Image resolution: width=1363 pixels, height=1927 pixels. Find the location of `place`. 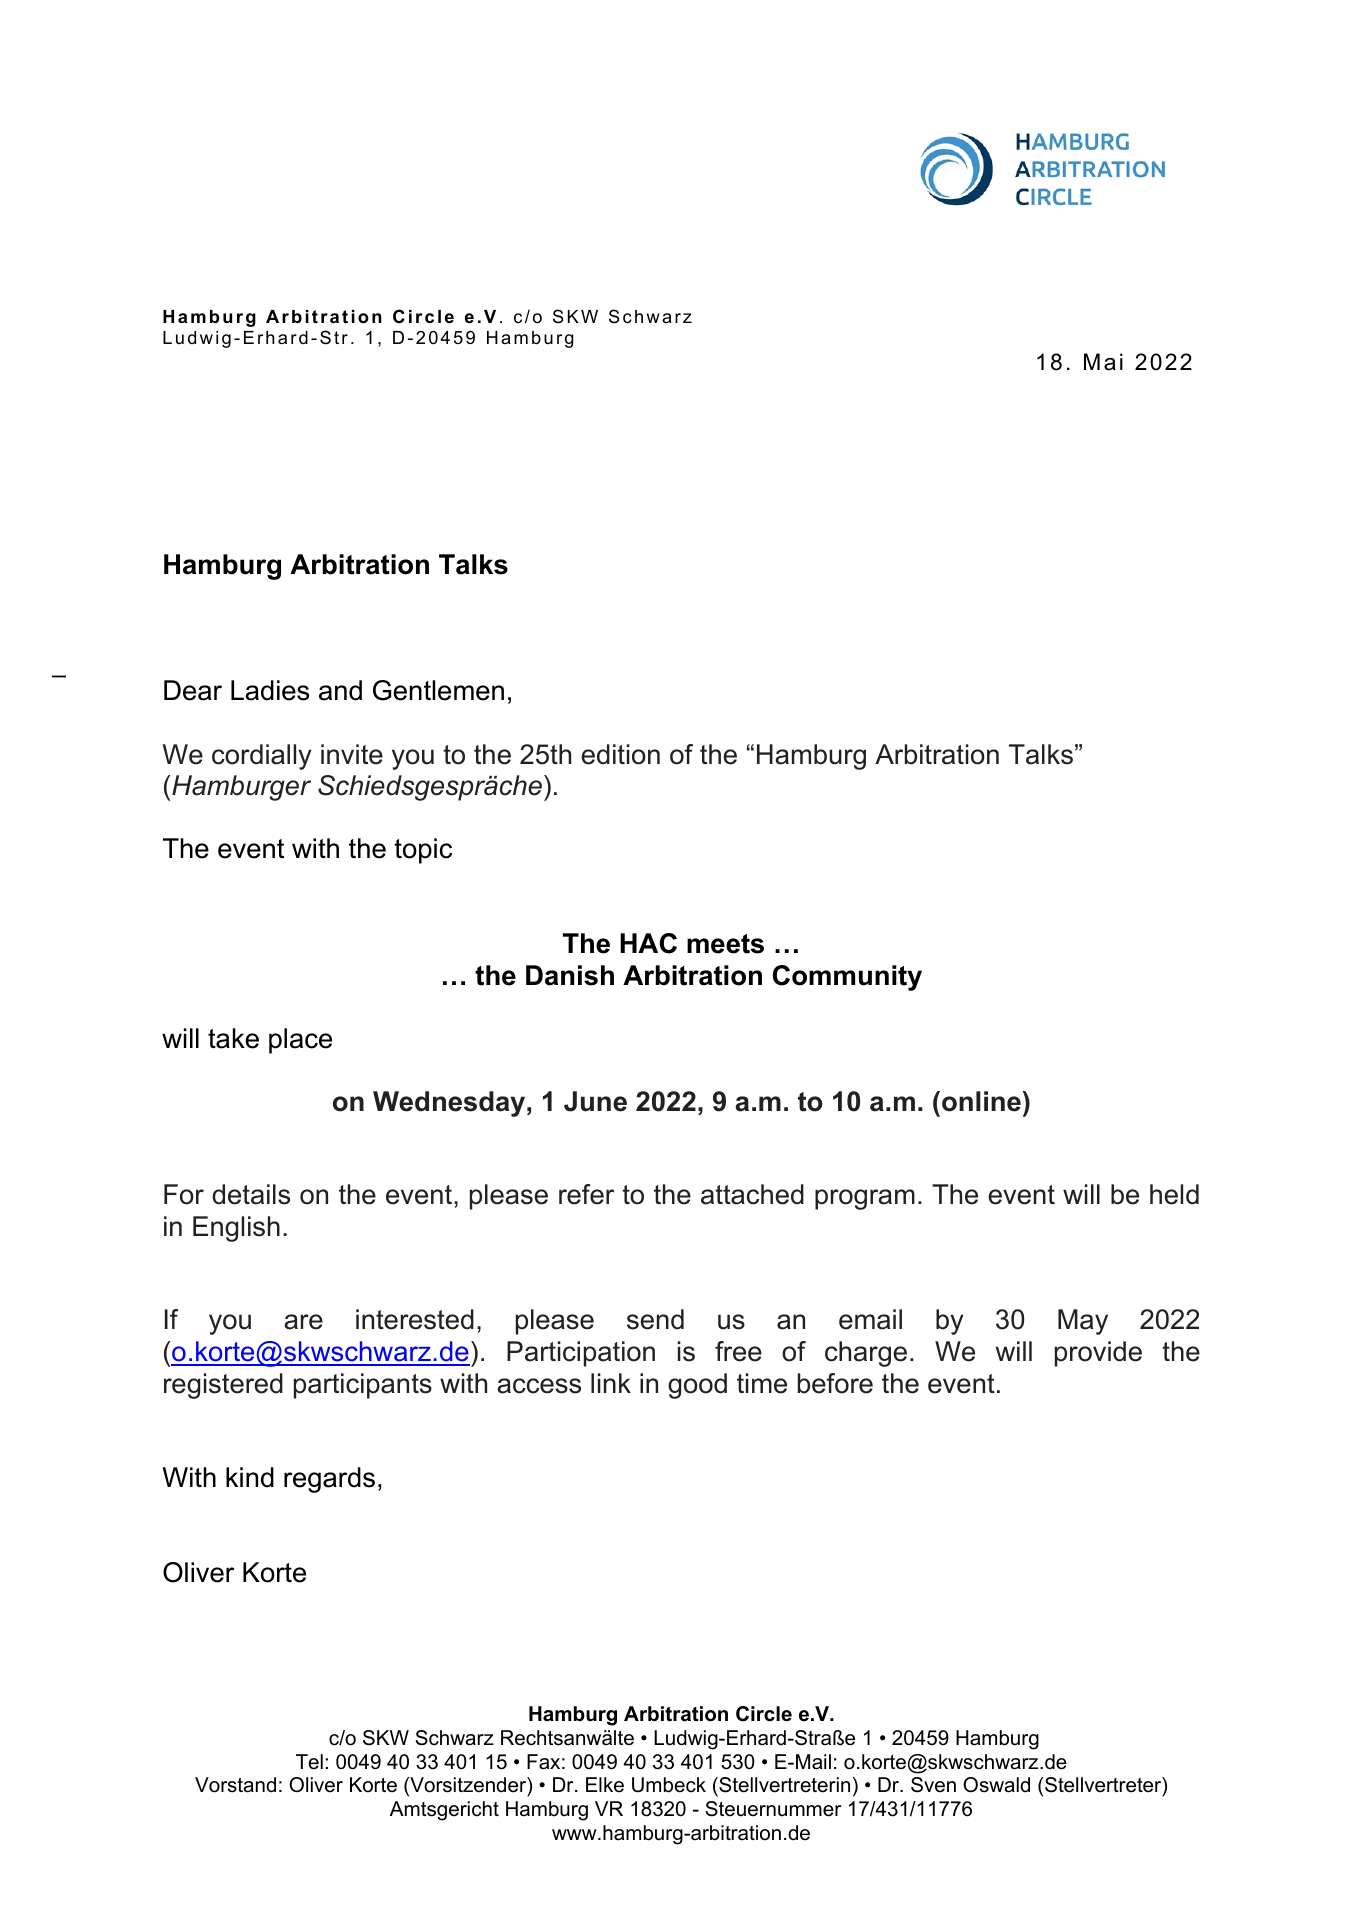

place is located at coordinates (300, 1041).
